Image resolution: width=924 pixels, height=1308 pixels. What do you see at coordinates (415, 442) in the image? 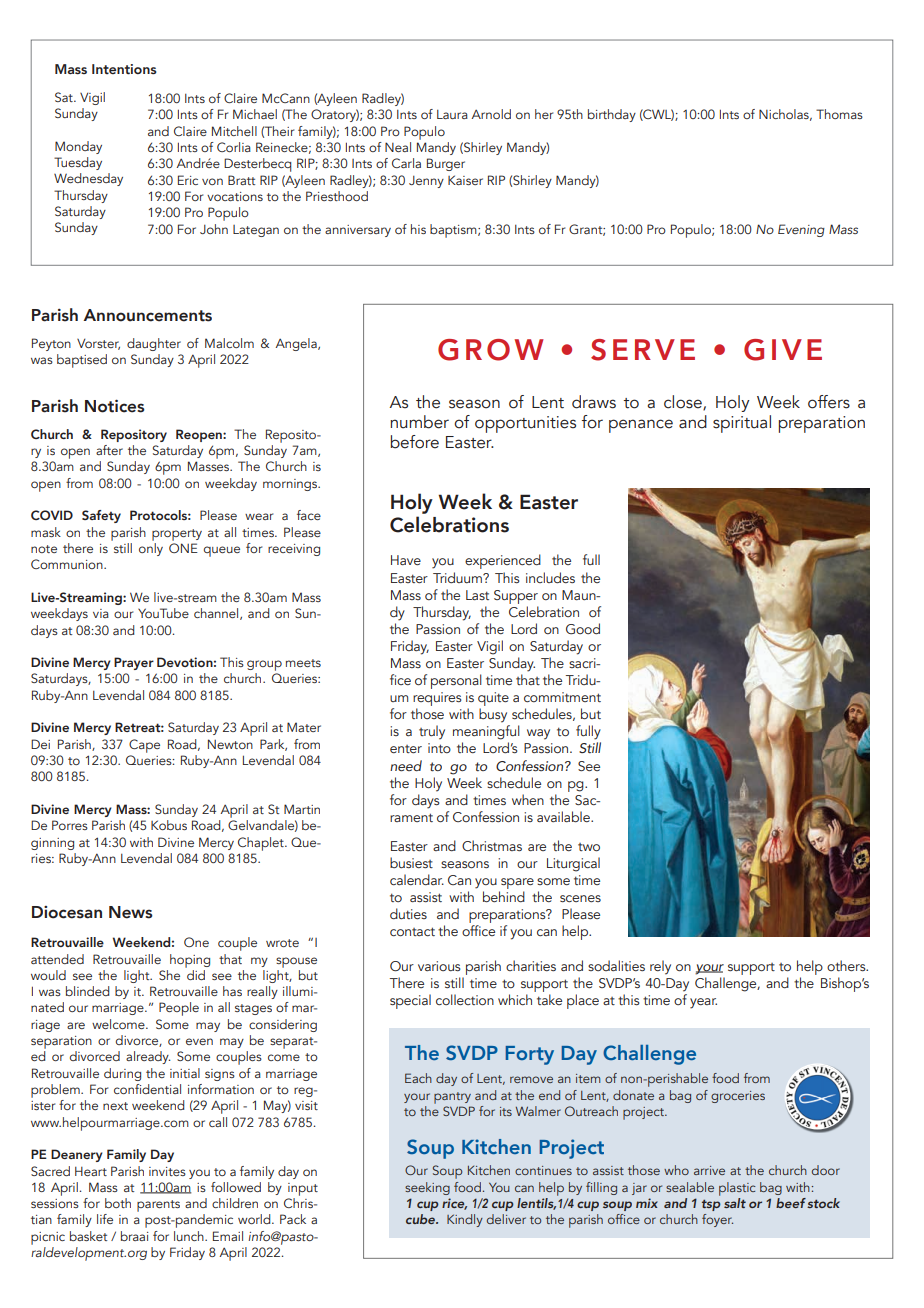
I see `before` at bounding box center [415, 442].
